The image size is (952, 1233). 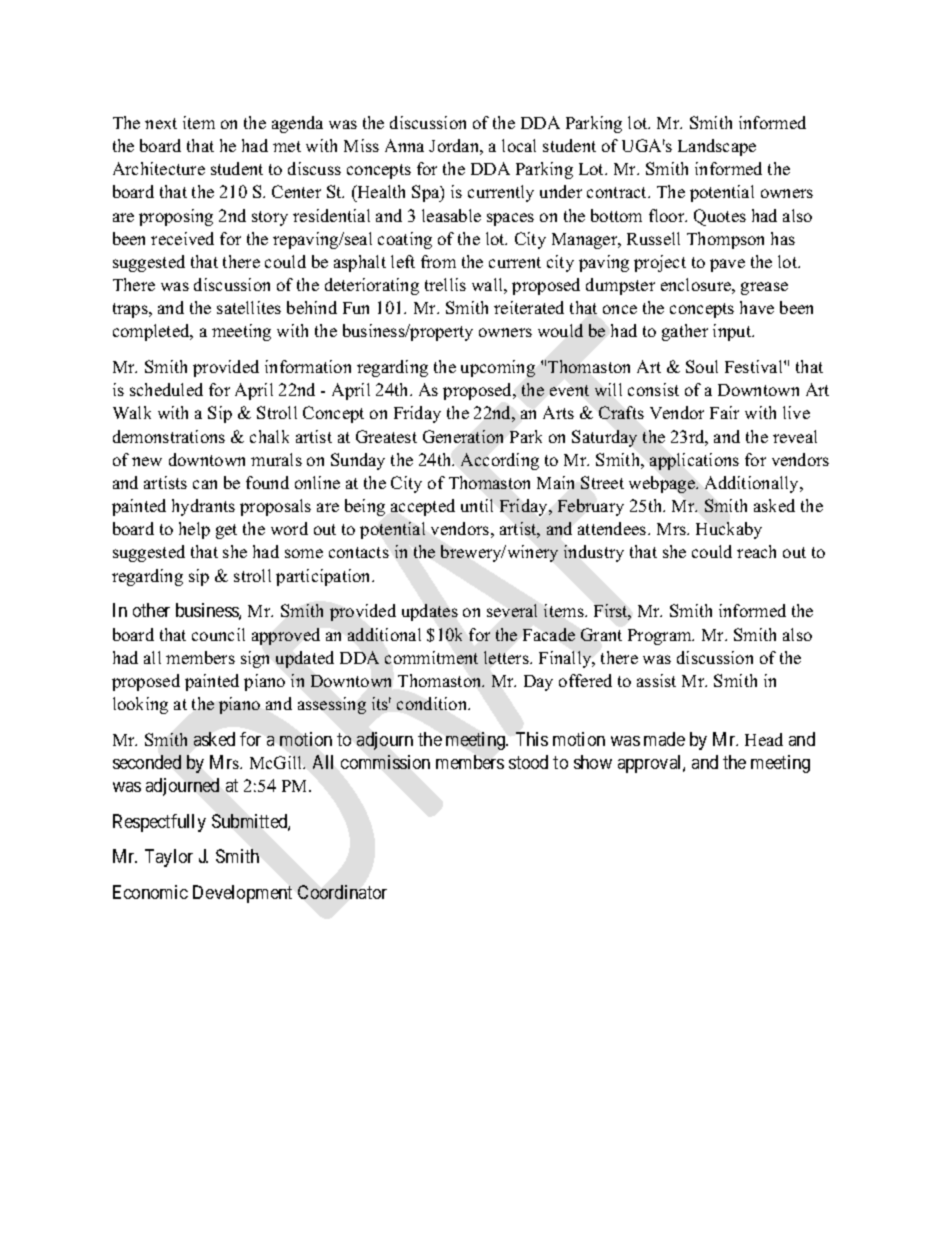 What do you see at coordinates (702, 366) in the page?
I see `Soul` at bounding box center [702, 366].
